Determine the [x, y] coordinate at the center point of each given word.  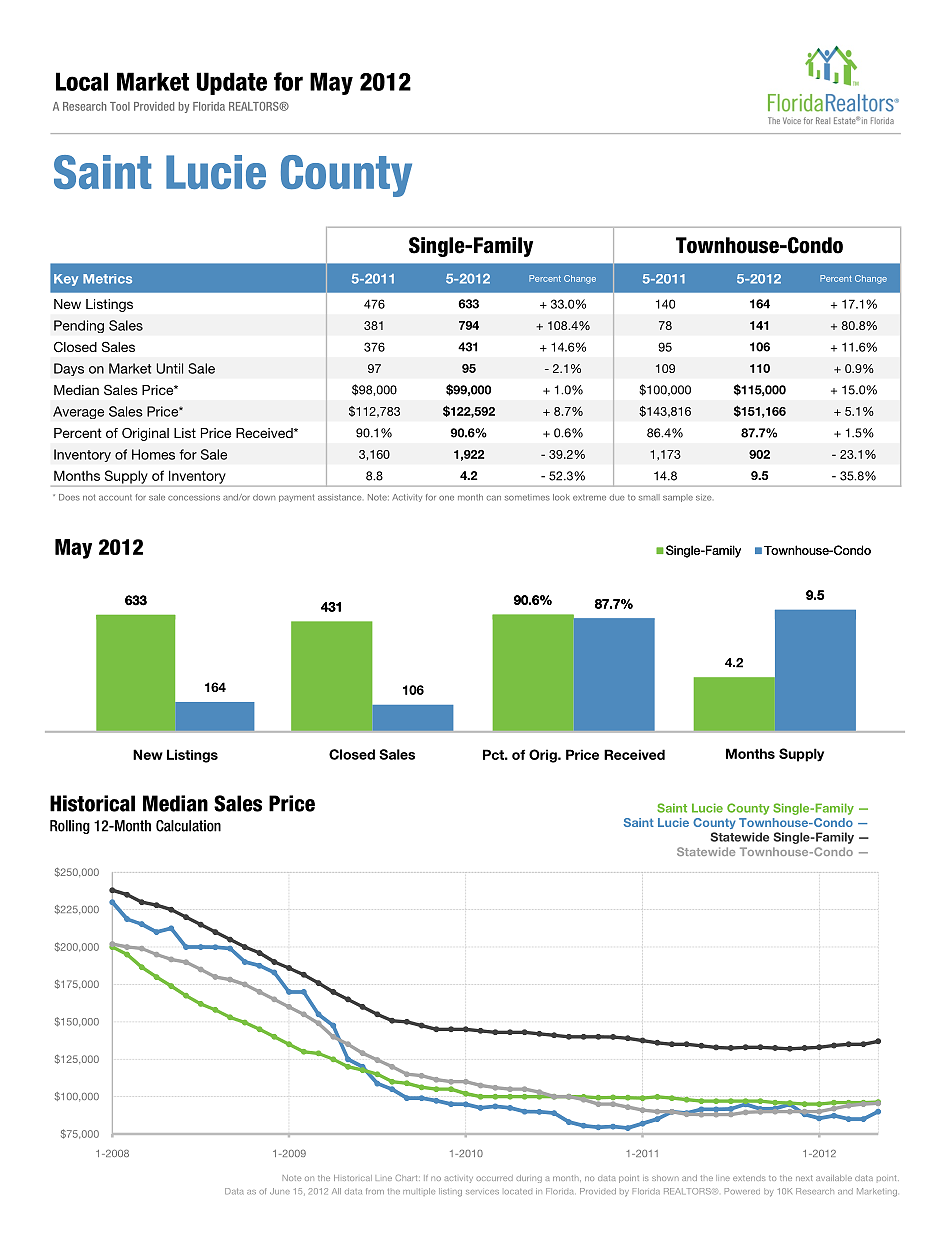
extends [749, 1178]
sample [678, 498]
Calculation [188, 826]
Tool [120, 106]
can [494, 498]
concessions [194, 498]
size [704, 497]
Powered [742, 1191]
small [649, 497]
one [446, 498]
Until [169, 368]
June [280, 1191]
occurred [494, 1178]
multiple [419, 1192]
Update [232, 83]
